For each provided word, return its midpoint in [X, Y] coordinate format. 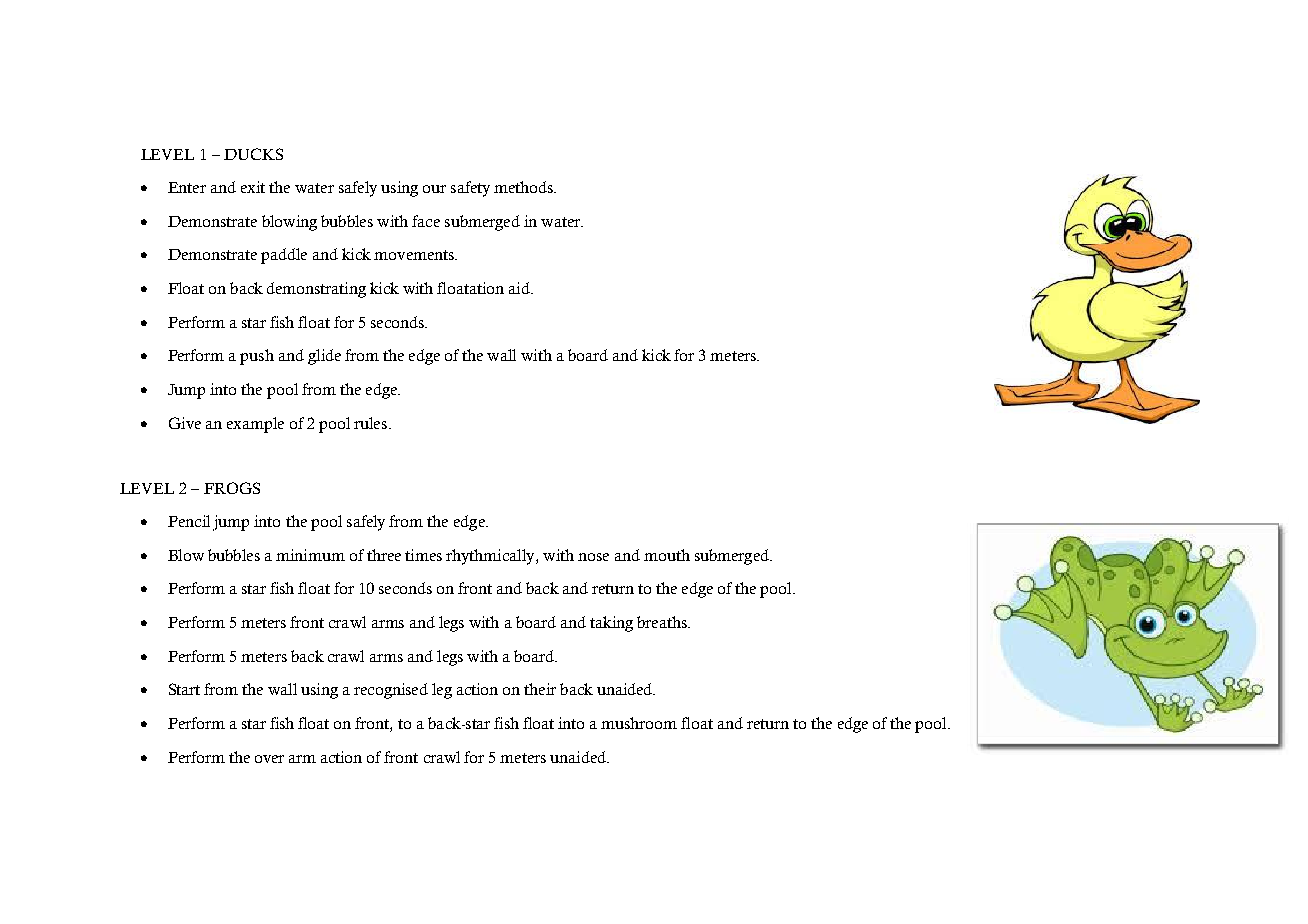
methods [524, 187]
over [269, 759]
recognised [391, 691]
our [434, 189]
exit [253, 187]
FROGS [232, 488]
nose [593, 557]
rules [372, 423]
